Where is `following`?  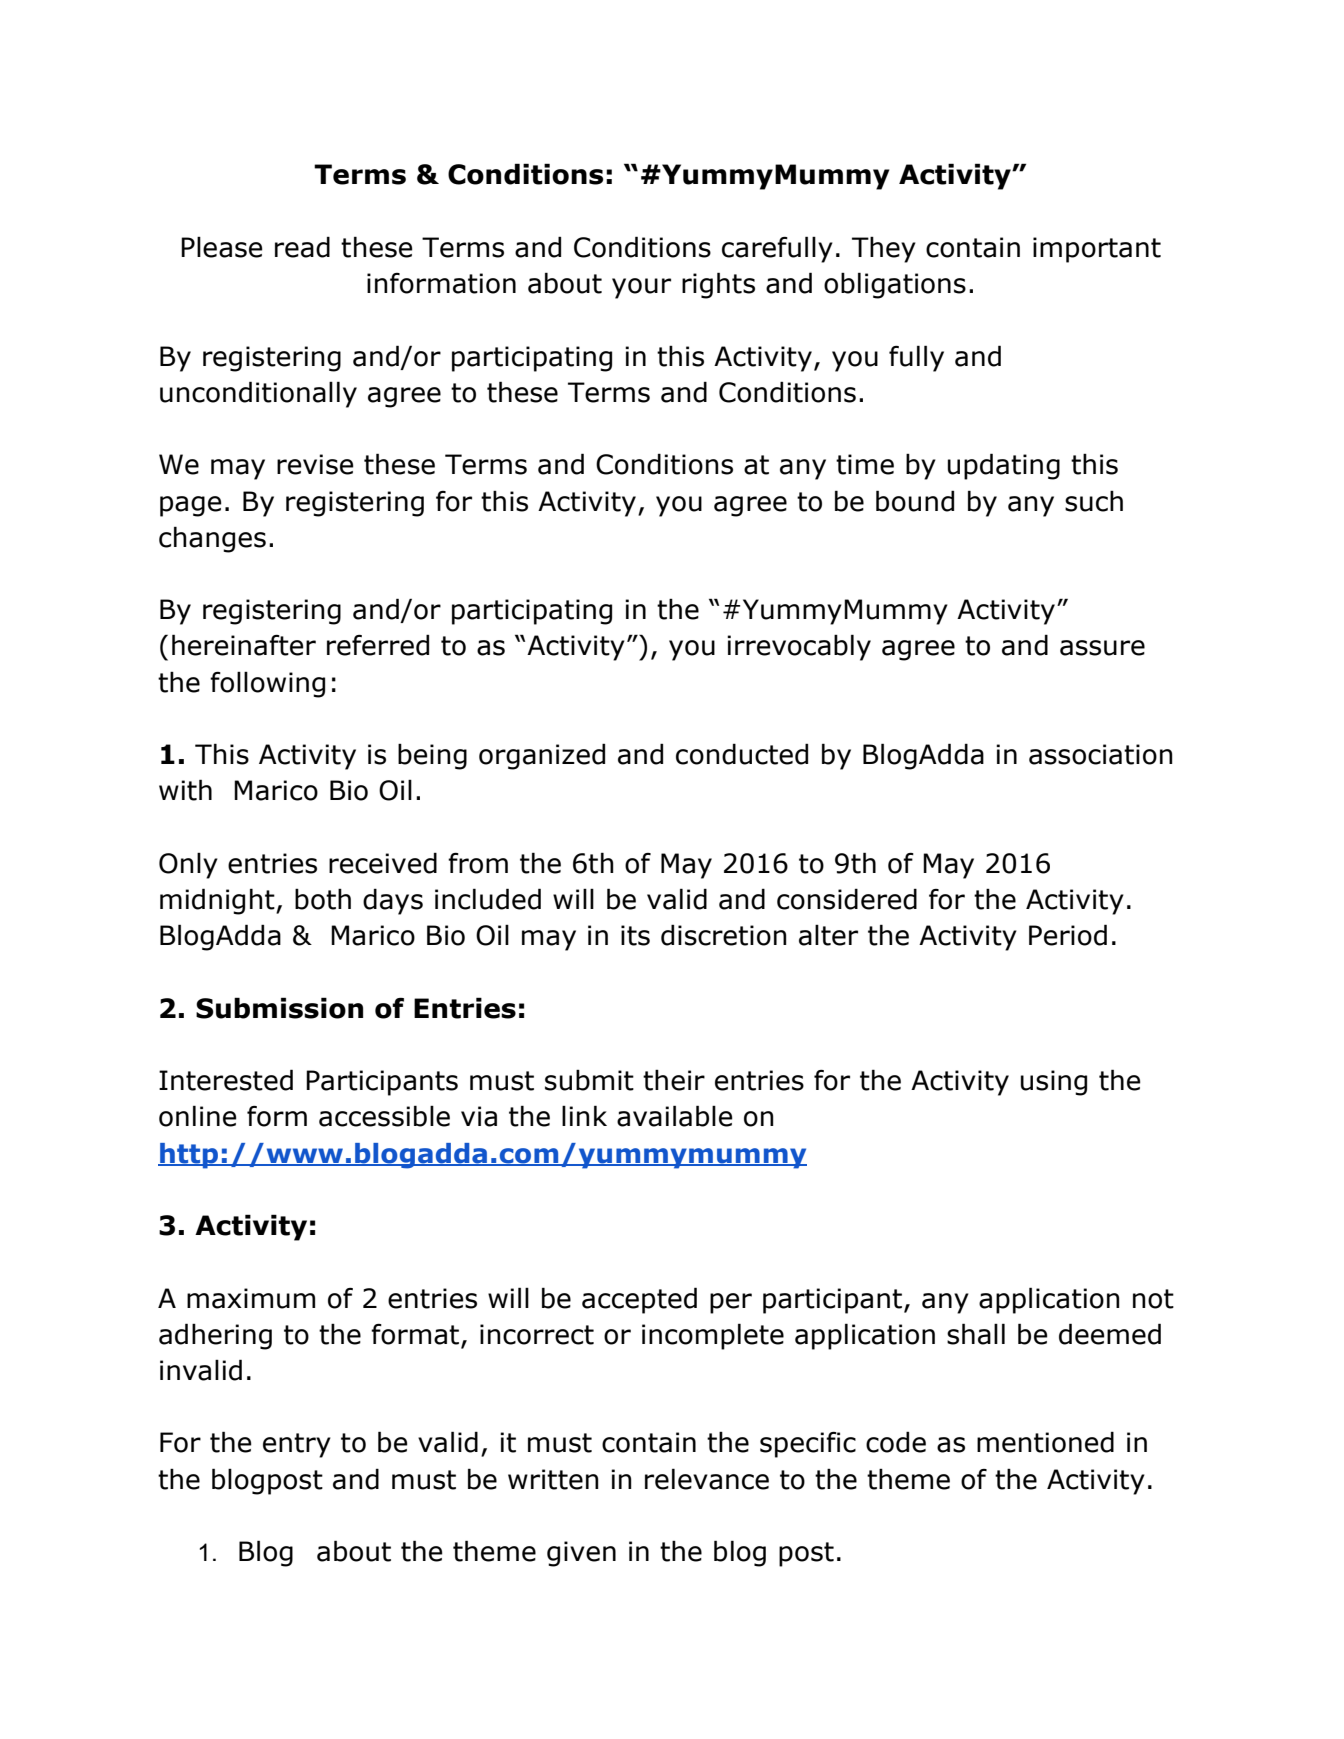
following is located at coordinates (267, 684).
